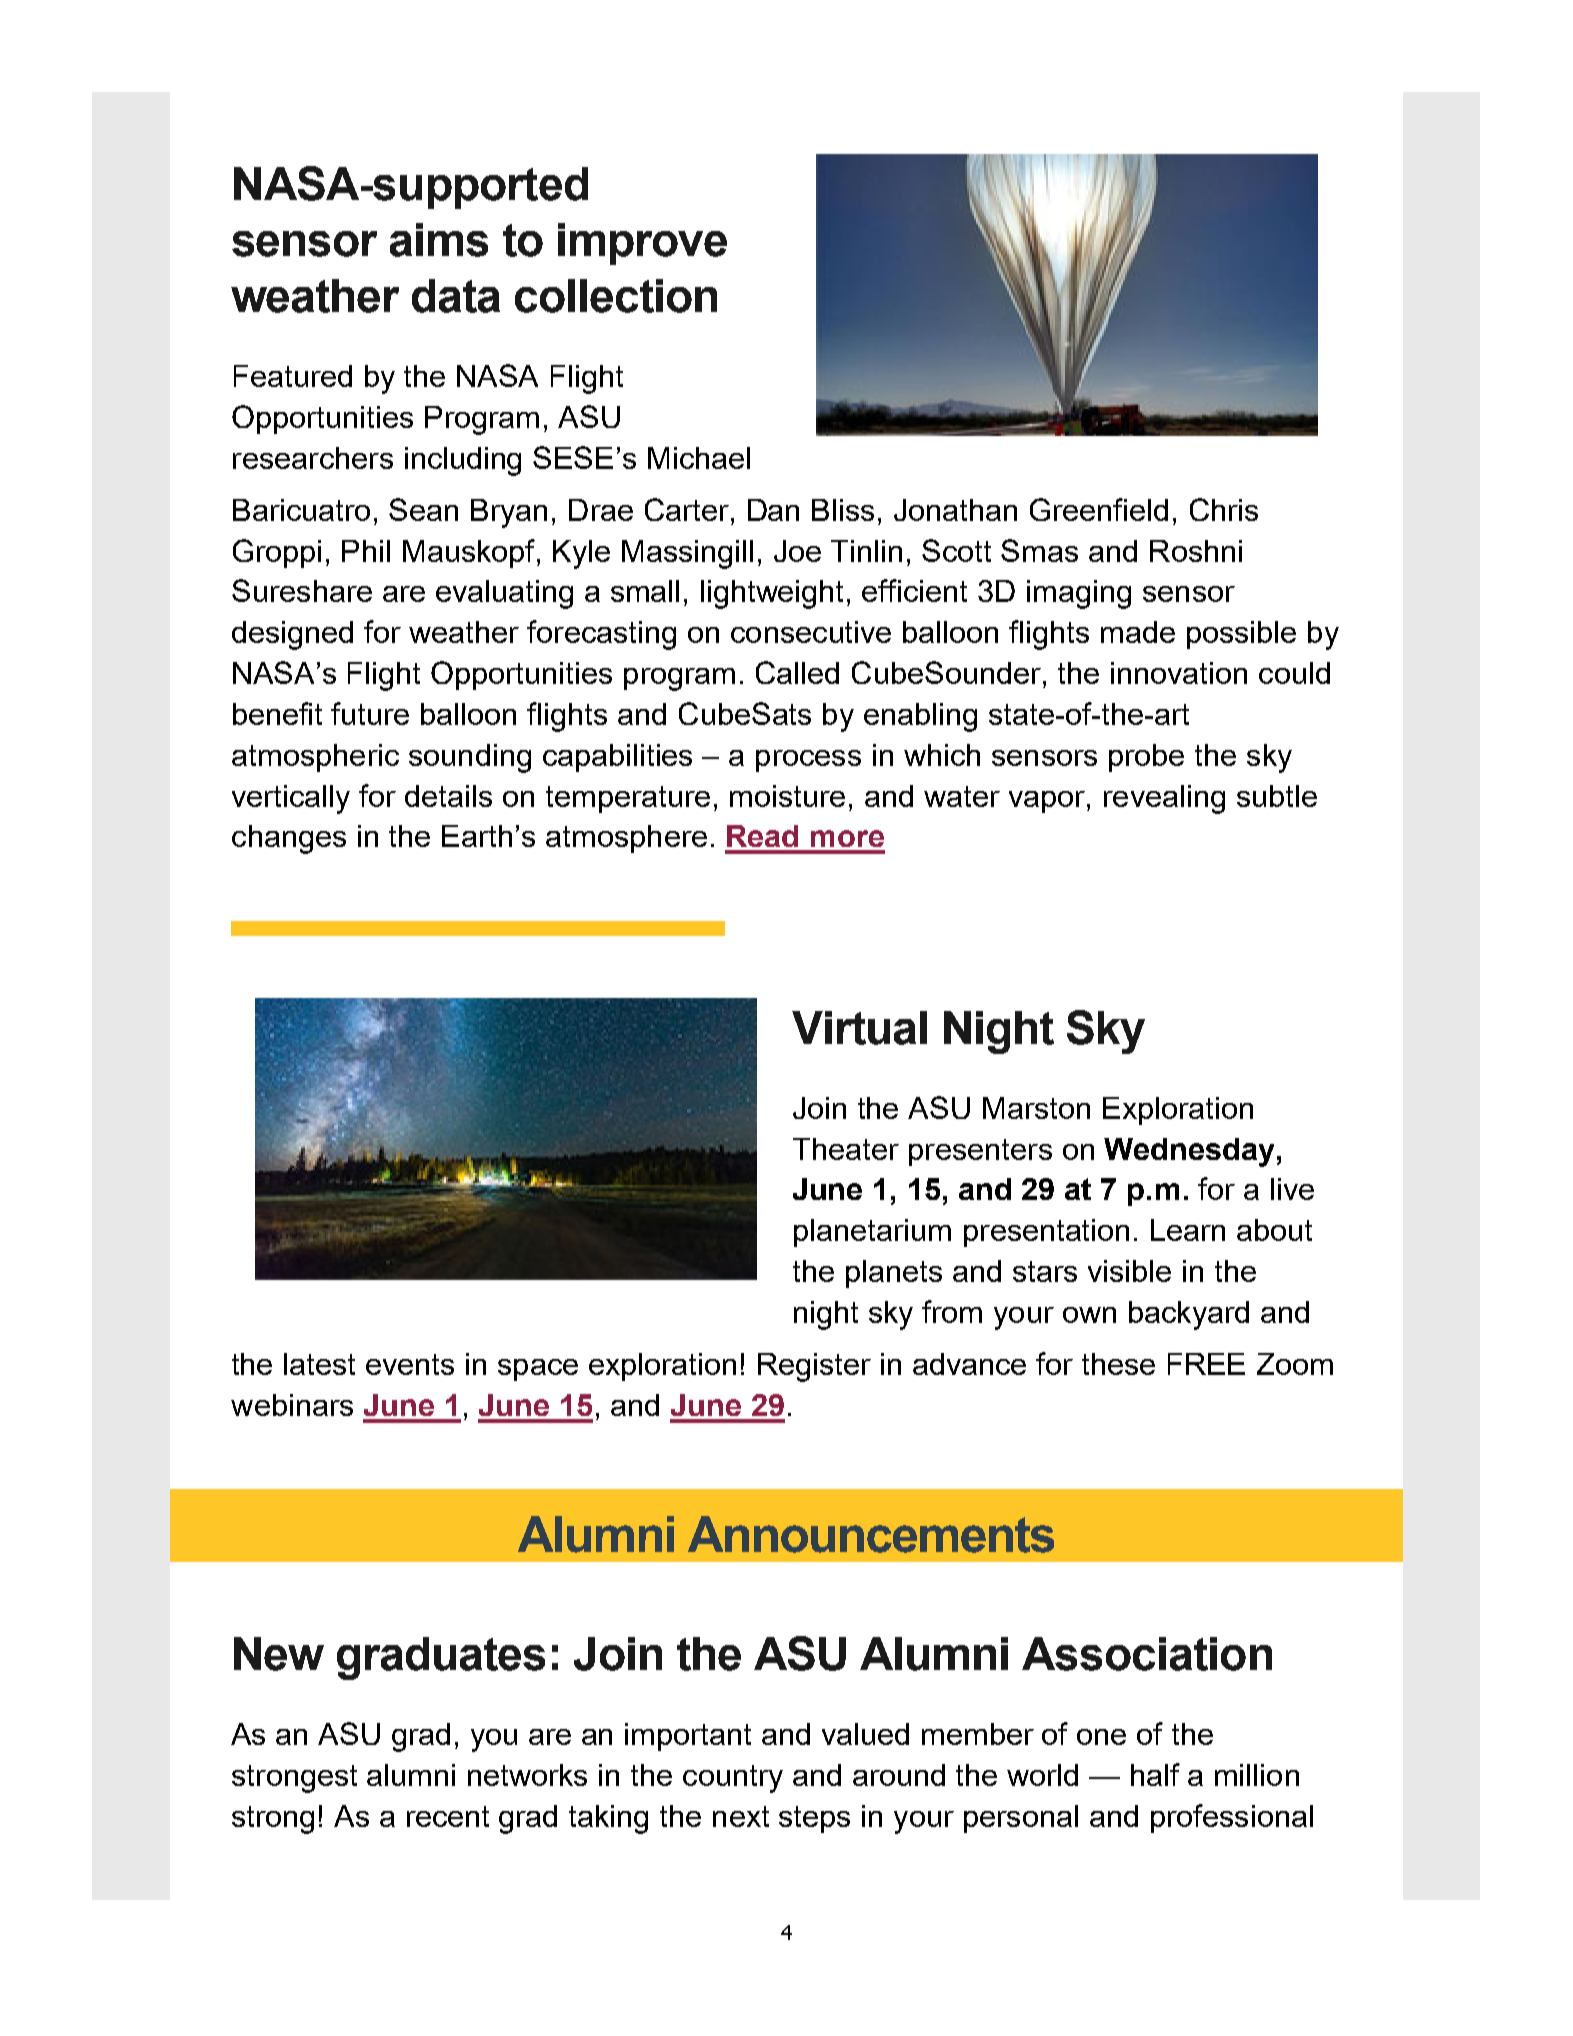 Image resolution: width=1573 pixels, height=2036 pixels. Describe the element at coordinates (859, 1028) in the page. I see `Virtual` at that location.
